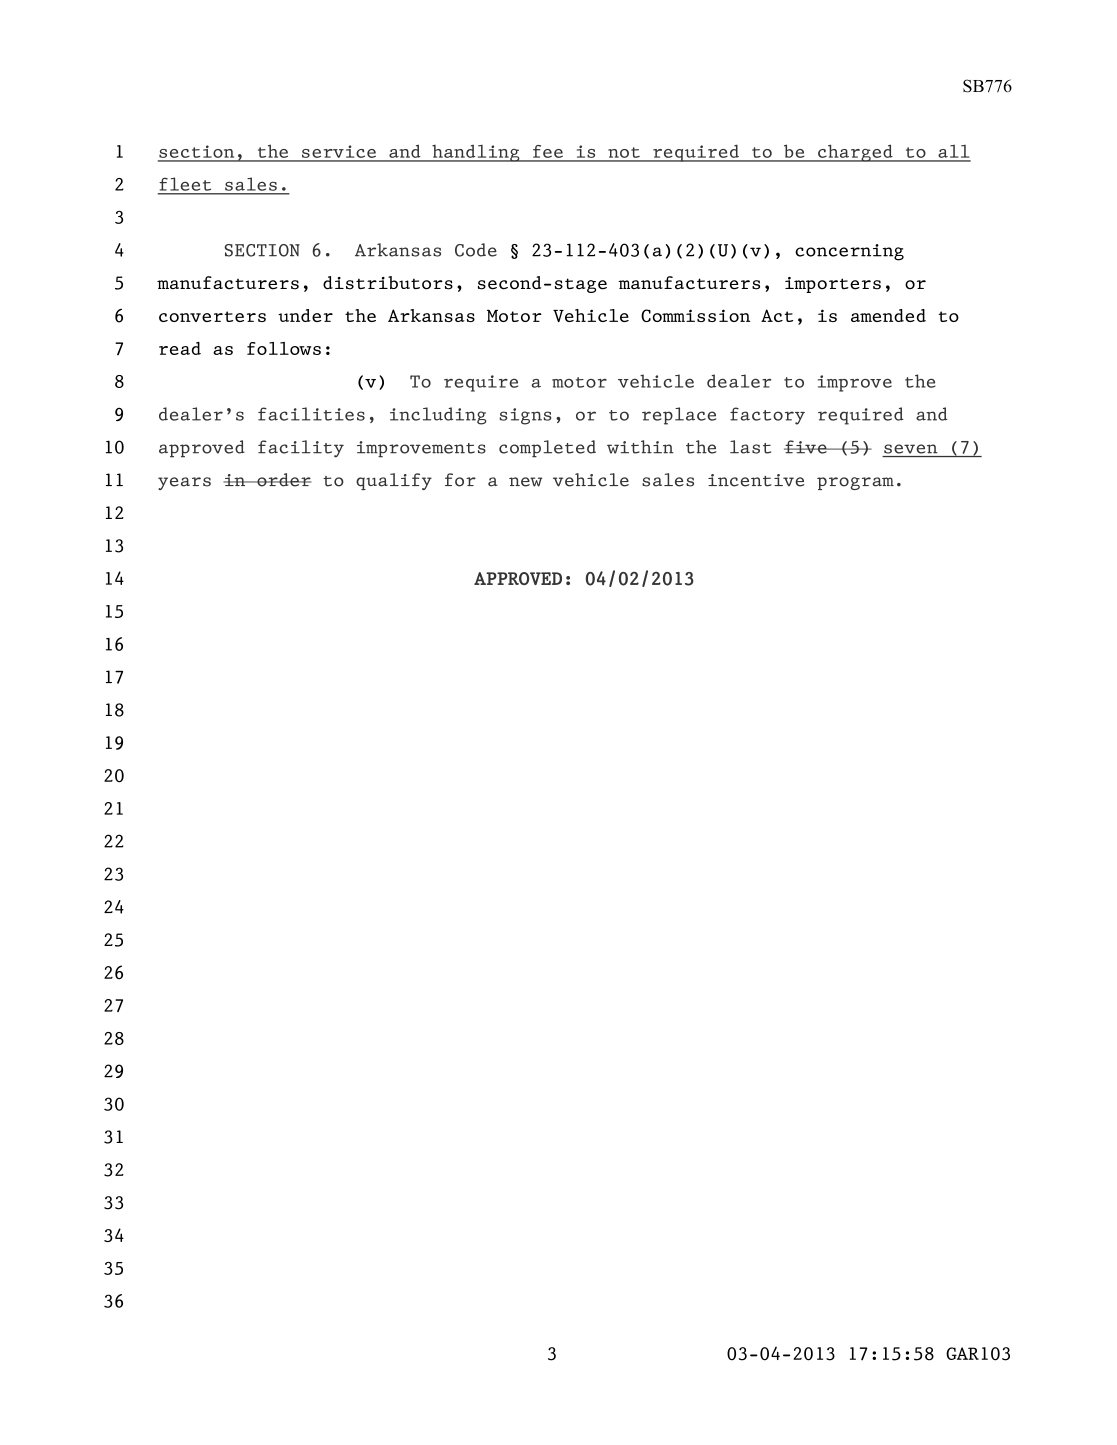 This screenshot has width=1117, height=1445. What do you see at coordinates (525, 416) in the screenshot?
I see `signs` at bounding box center [525, 416].
